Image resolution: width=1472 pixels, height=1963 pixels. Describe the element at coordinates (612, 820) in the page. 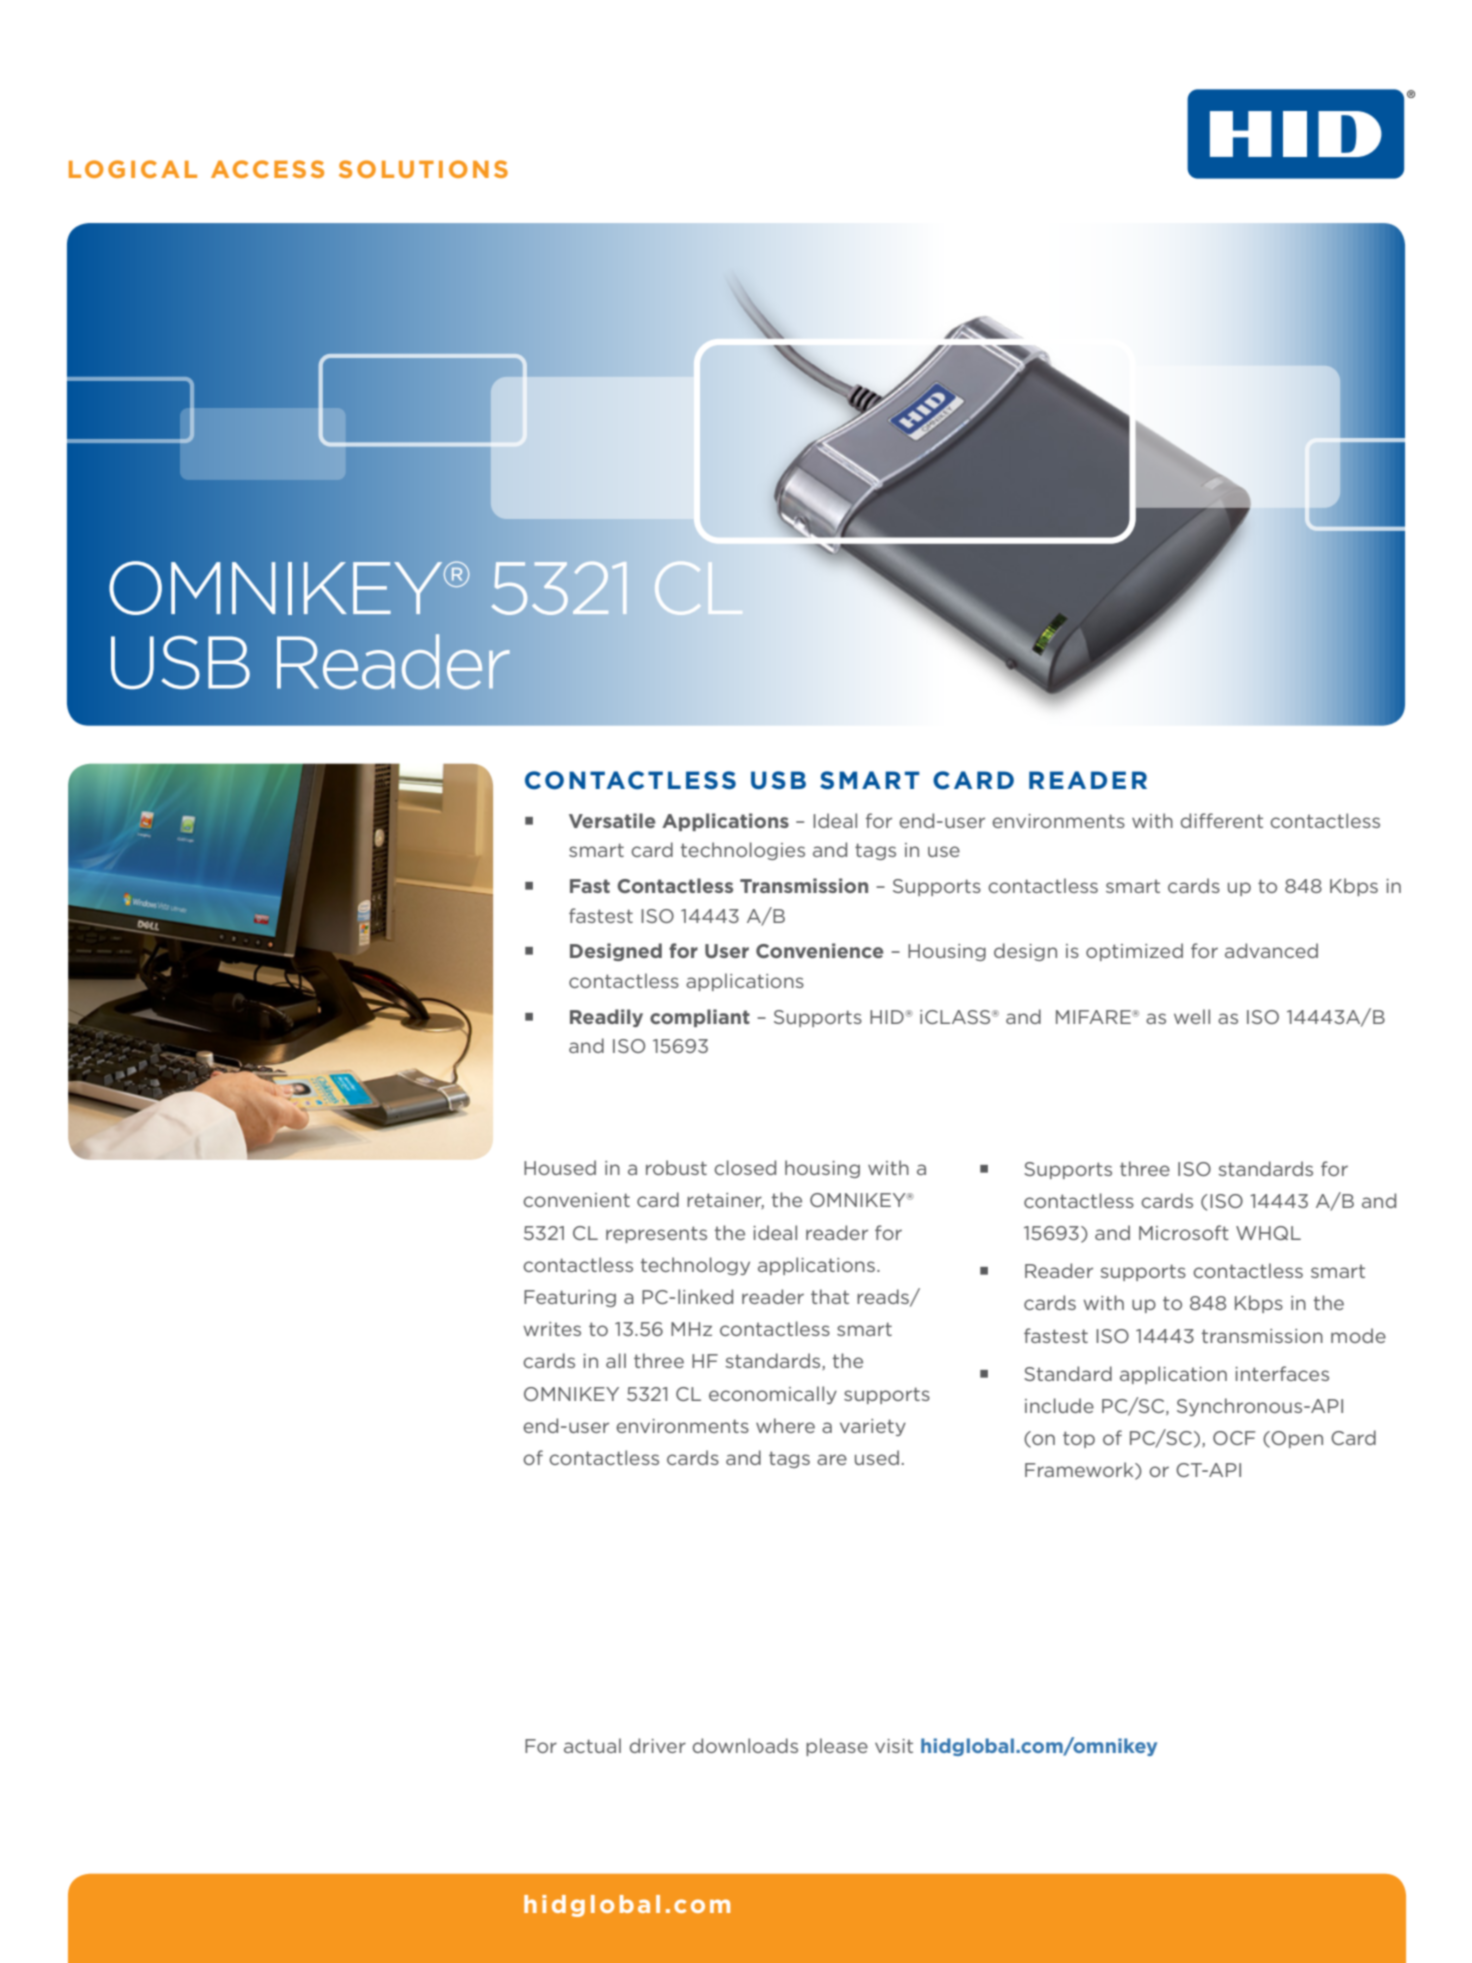

I see `Versatile` at that location.
